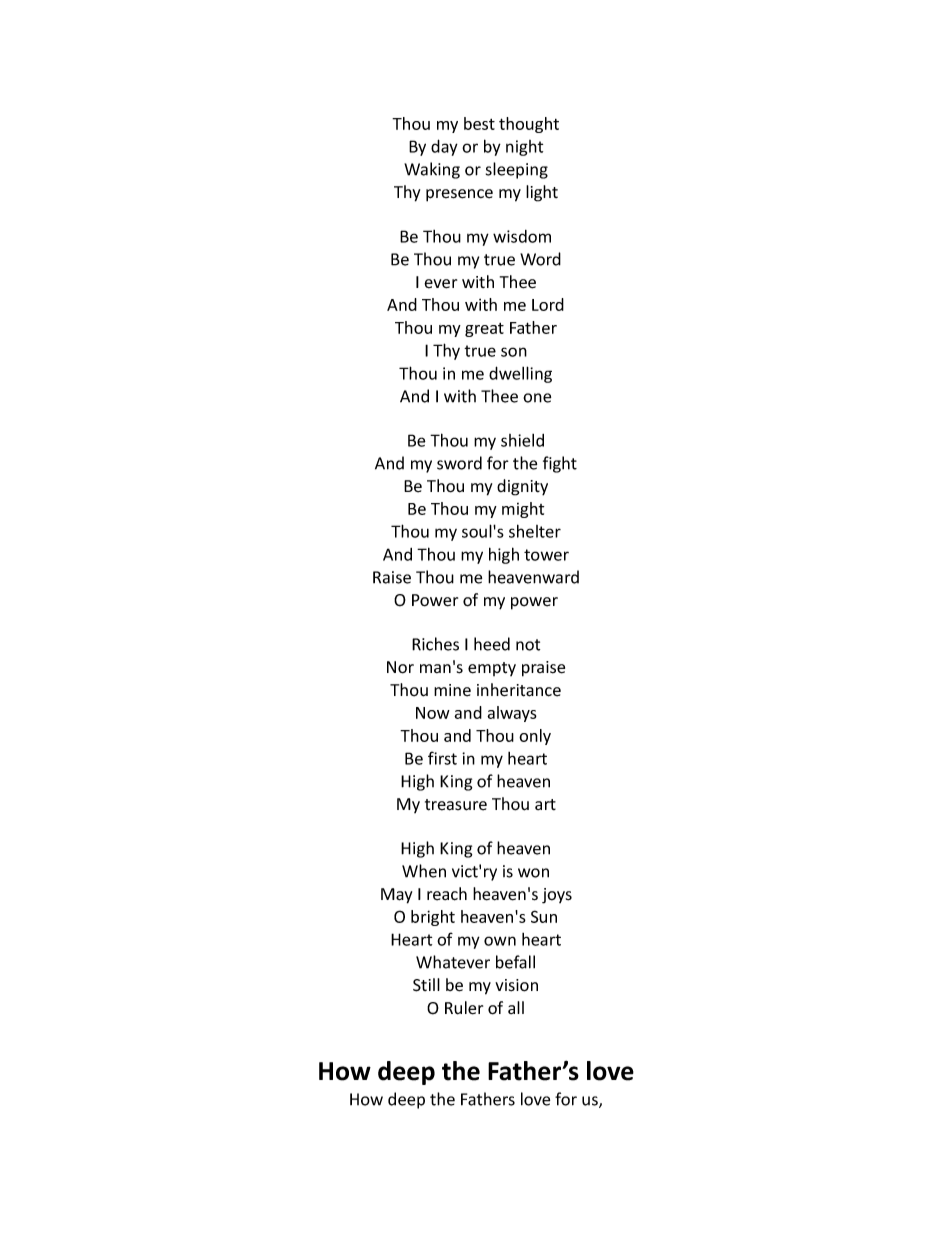  What do you see at coordinates (444, 147) in the screenshot?
I see `day` at bounding box center [444, 147].
